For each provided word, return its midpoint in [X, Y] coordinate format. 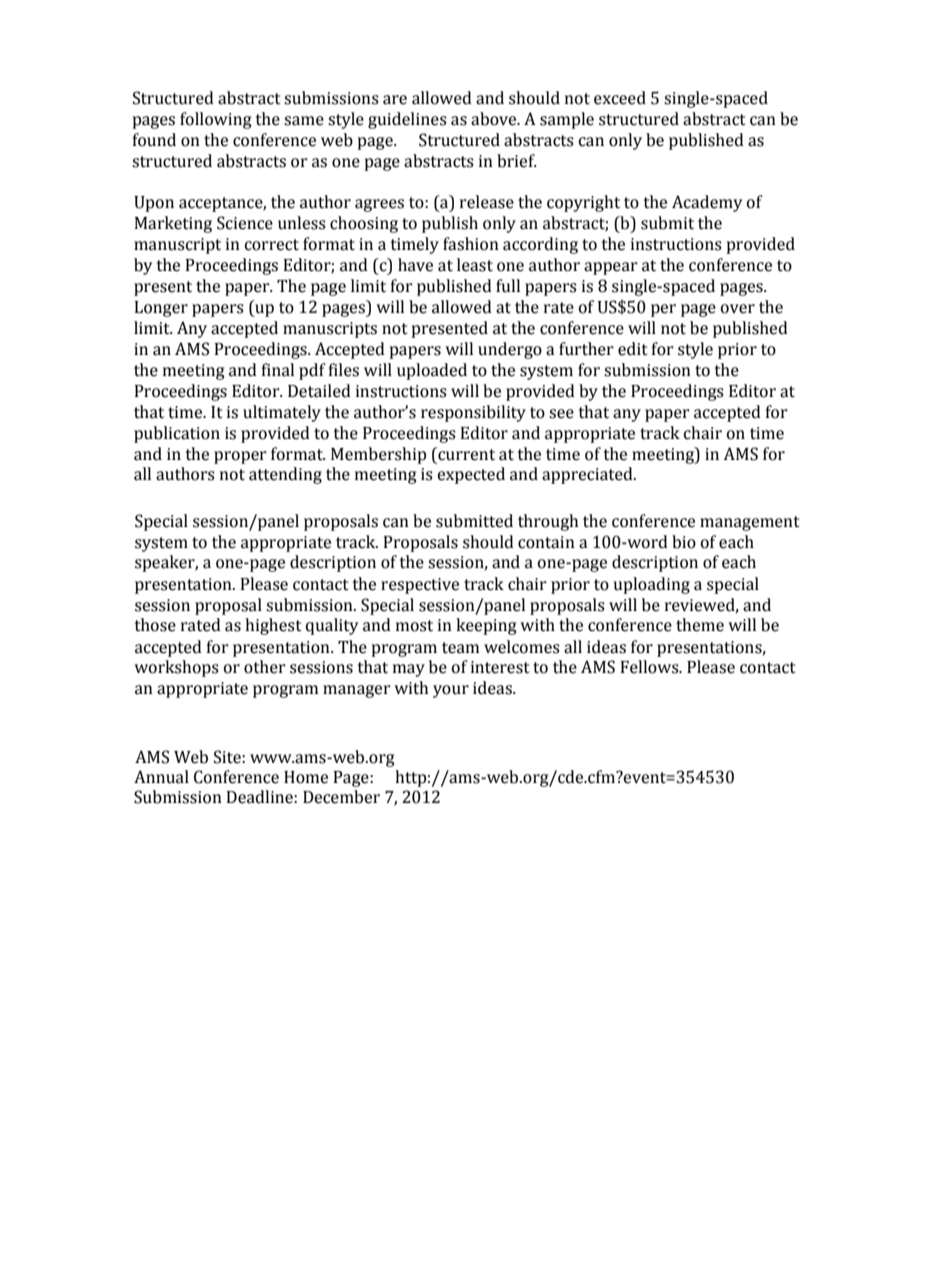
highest [273, 626]
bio [684, 542]
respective [420, 586]
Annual [161, 777]
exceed [620, 98]
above [495, 119]
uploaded [432, 371]
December [341, 797]
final [278, 370]
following [215, 120]
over [738, 309]
